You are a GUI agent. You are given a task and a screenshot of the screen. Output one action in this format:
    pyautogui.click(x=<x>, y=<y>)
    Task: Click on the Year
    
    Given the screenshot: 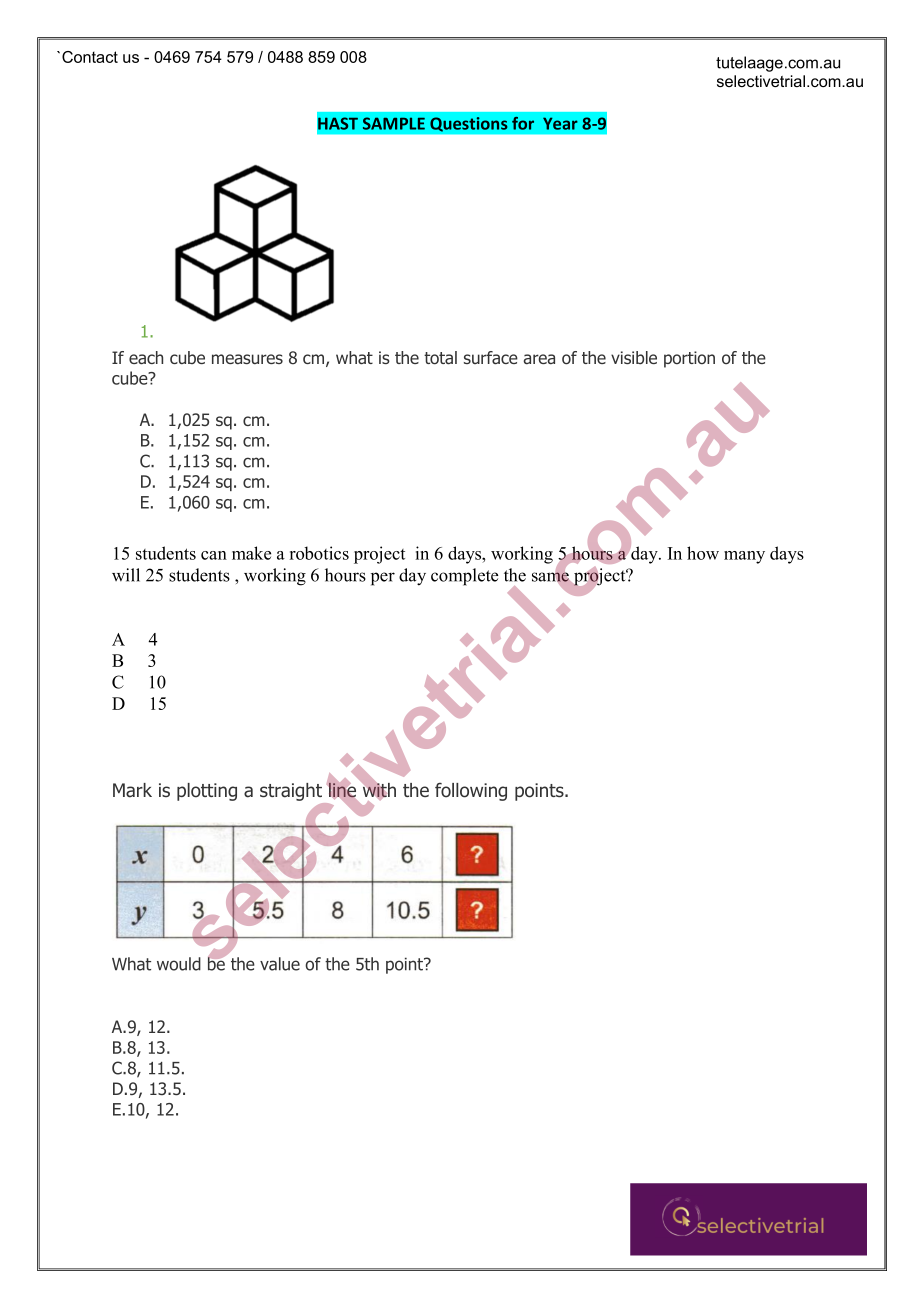 What is the action you would take?
    pyautogui.click(x=560, y=123)
